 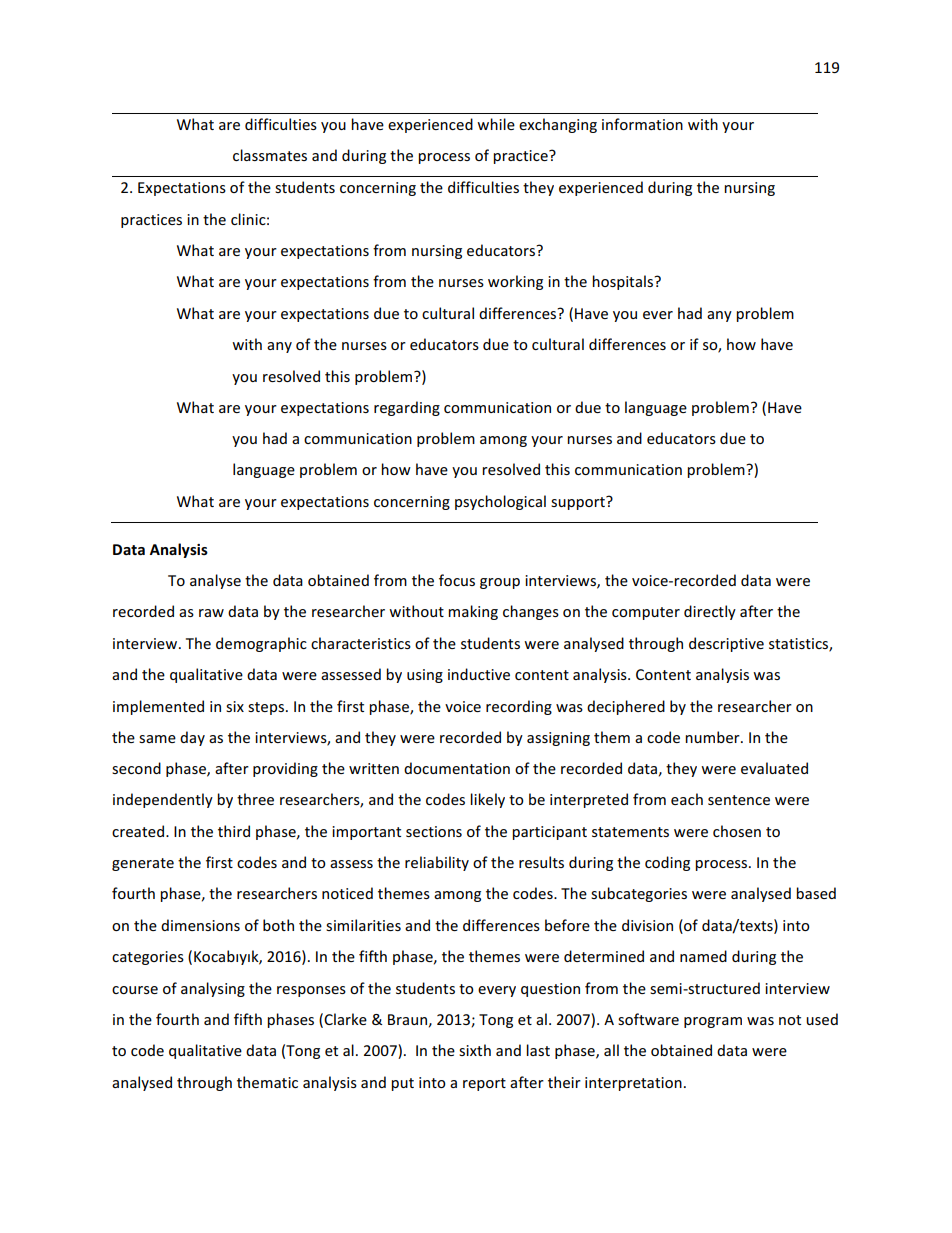 What do you see at coordinates (479, 674) in the screenshot?
I see `inductive` at bounding box center [479, 674].
